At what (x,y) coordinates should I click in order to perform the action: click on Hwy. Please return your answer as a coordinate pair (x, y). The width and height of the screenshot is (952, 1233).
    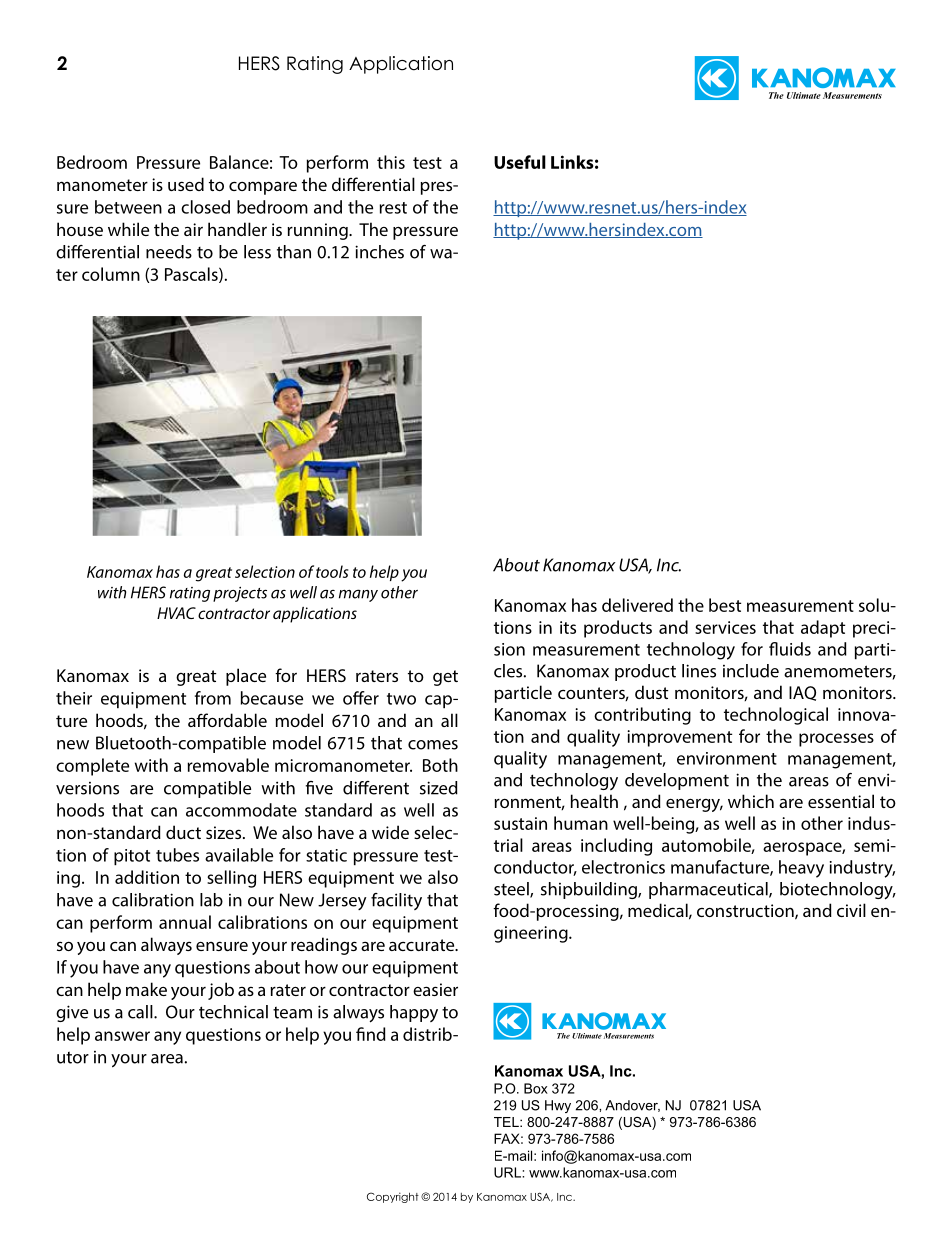
    Looking at the image, I should click on (558, 1106).
